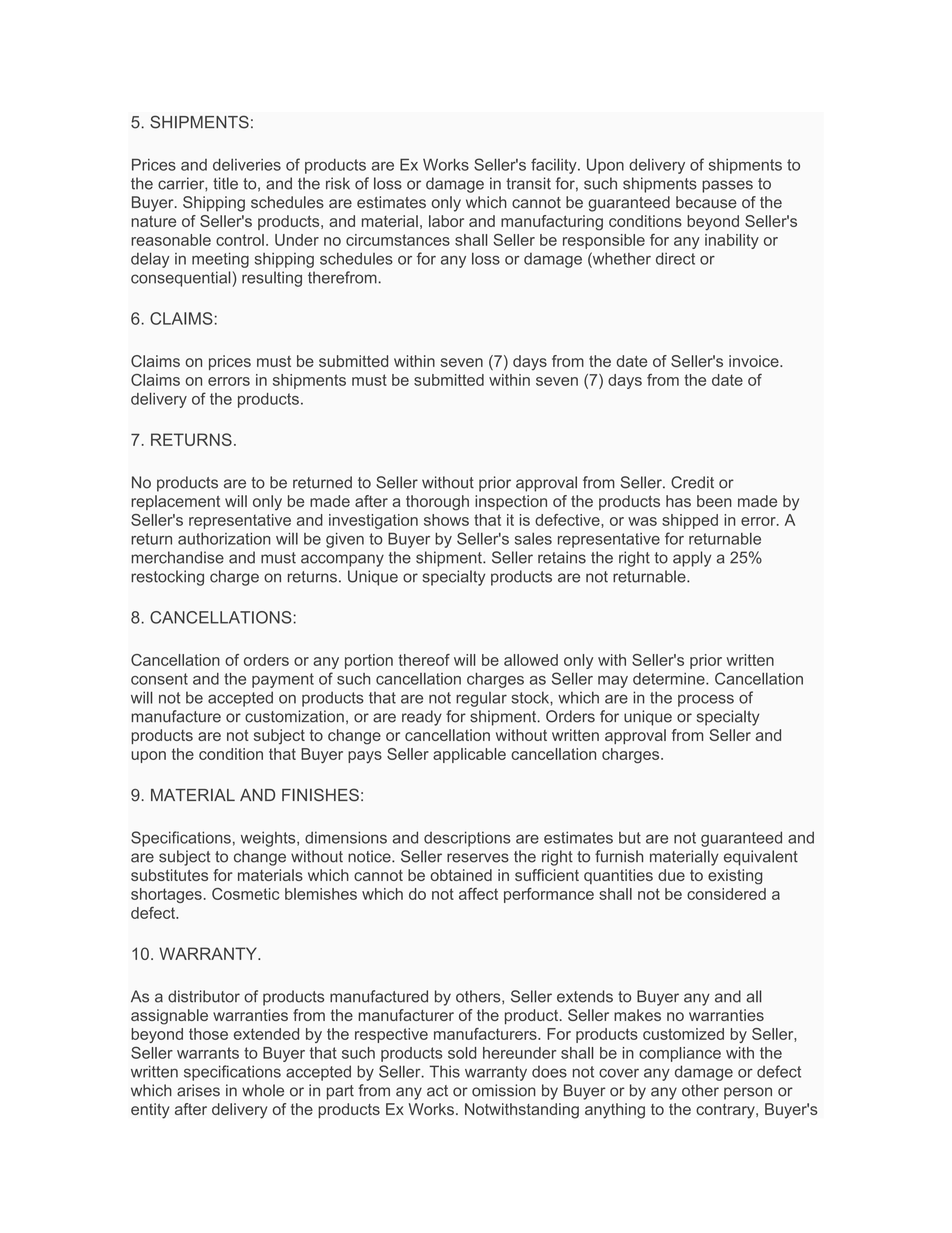 The width and height of the image is (952, 1233). I want to click on arises, so click(198, 1090).
